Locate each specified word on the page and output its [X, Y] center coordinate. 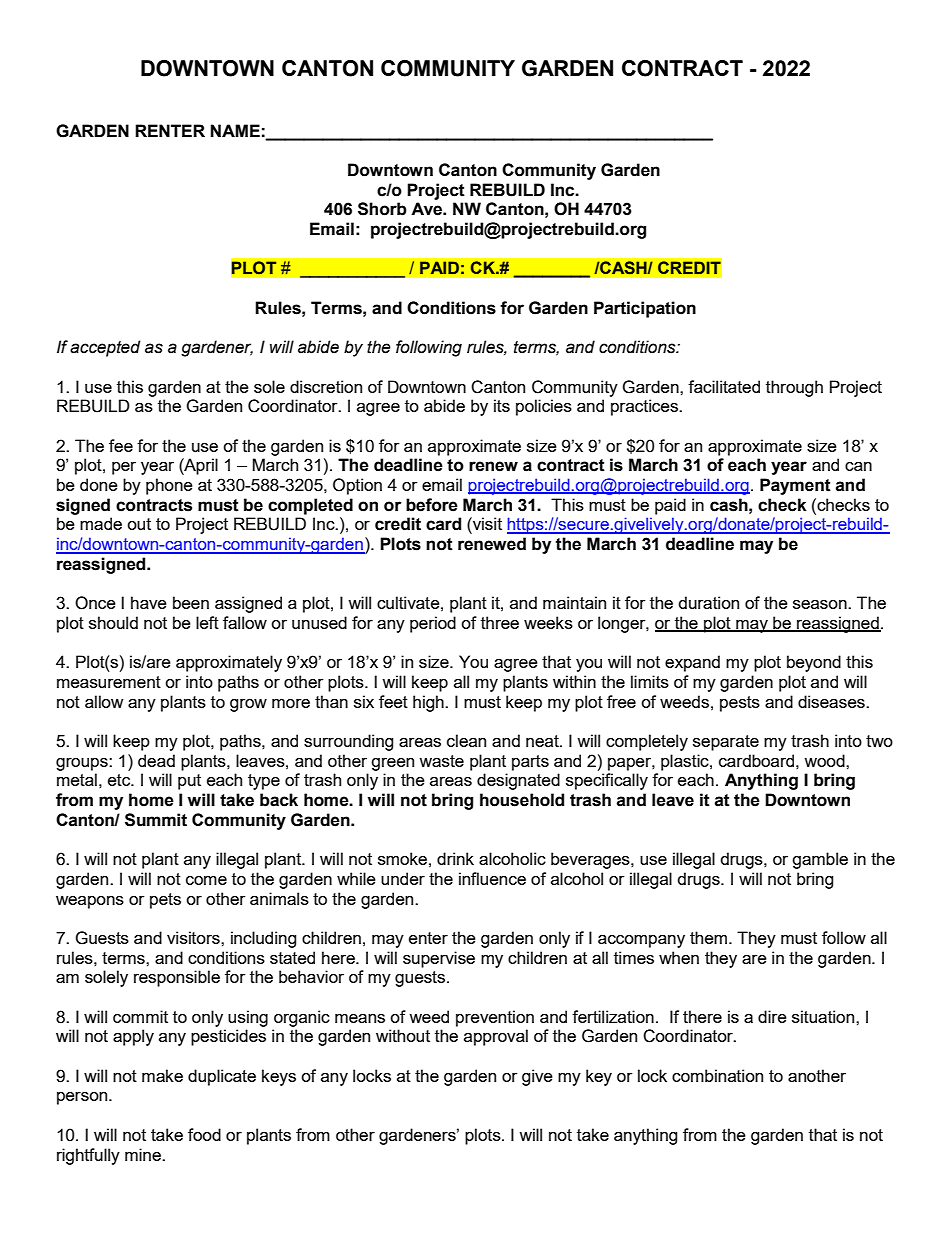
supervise [439, 959]
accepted [105, 348]
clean [466, 740]
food [204, 1134]
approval [496, 1037]
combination [717, 1075]
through [794, 388]
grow [248, 705]
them [708, 937]
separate [726, 743]
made [101, 523]
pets [165, 901]
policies [544, 407]
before [432, 505]
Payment [795, 486]
